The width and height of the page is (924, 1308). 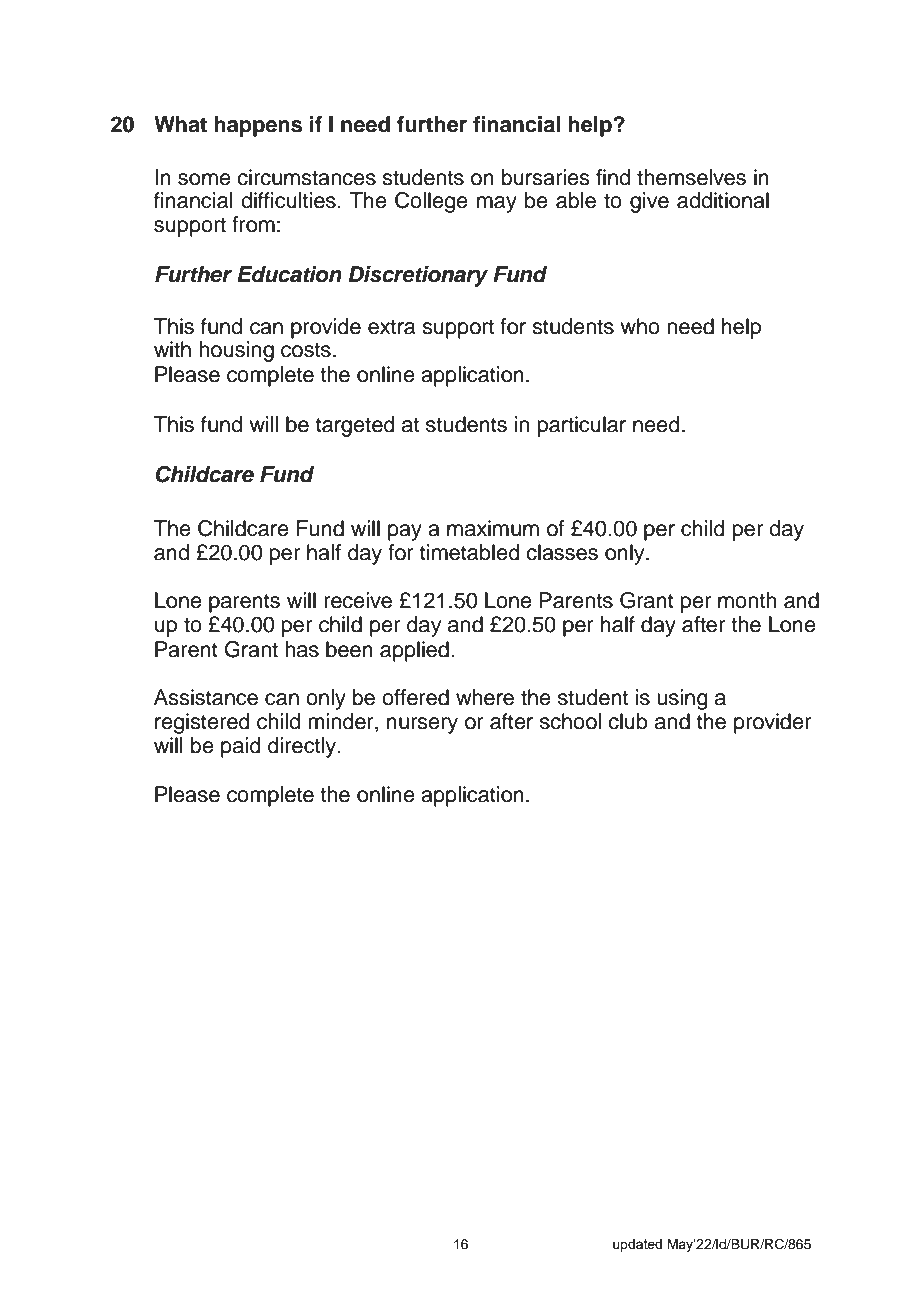 I want to click on updated, so click(x=637, y=1245).
